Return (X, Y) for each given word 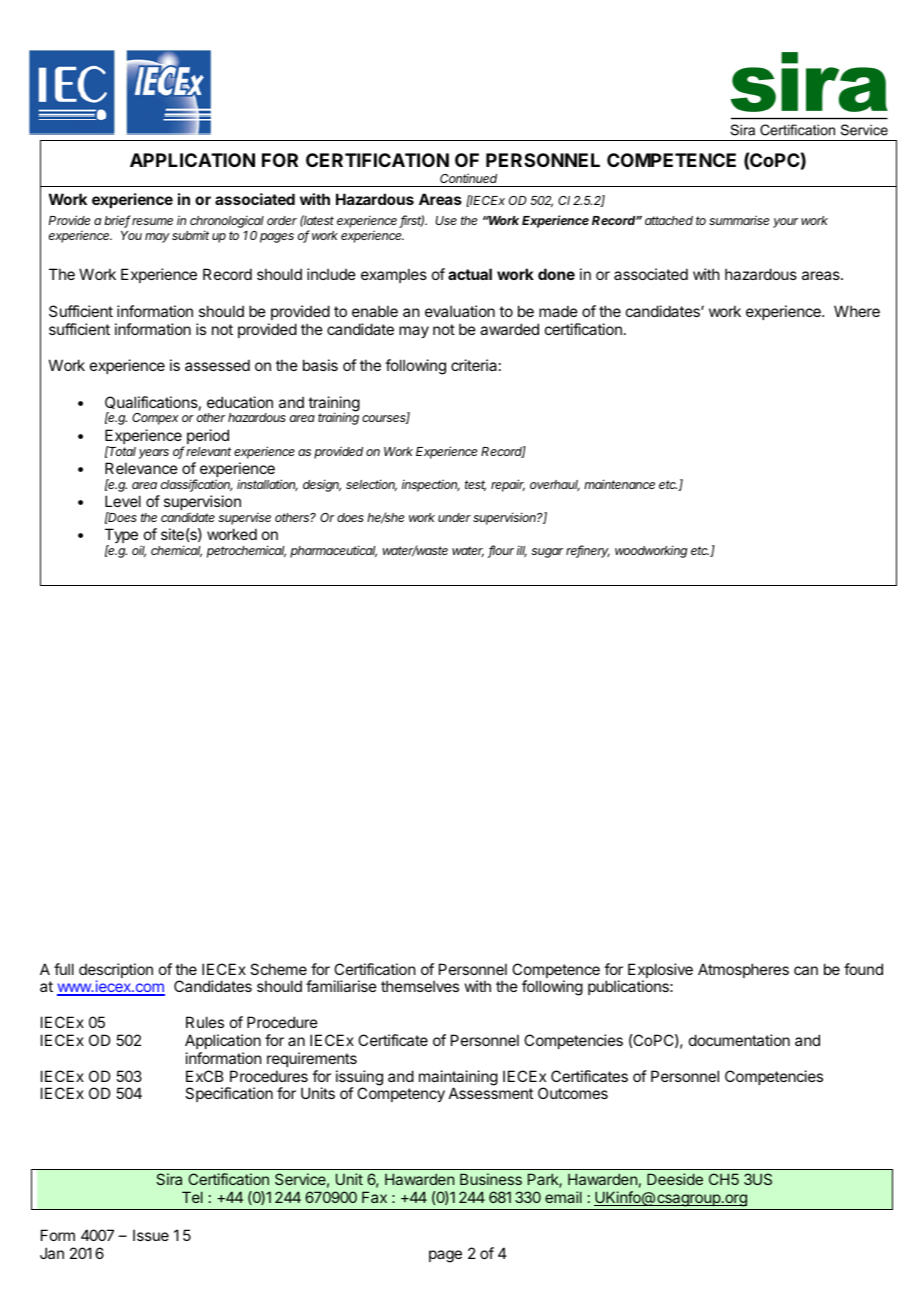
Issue (151, 1235)
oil (139, 551)
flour (501, 551)
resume (152, 221)
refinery (588, 551)
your (785, 223)
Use (446, 220)
